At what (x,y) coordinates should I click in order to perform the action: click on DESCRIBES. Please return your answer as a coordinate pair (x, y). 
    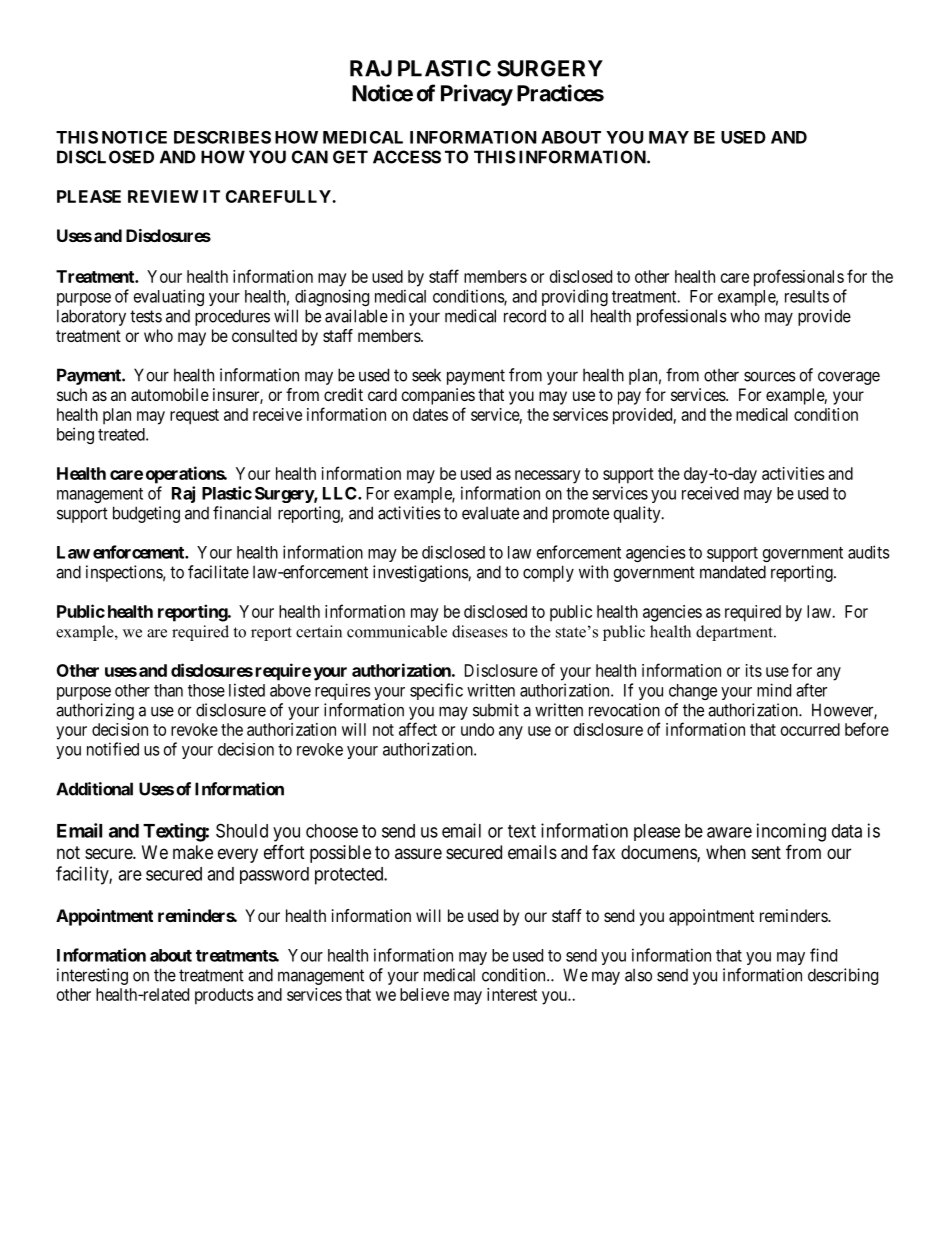
    Looking at the image, I should click on (222, 137).
